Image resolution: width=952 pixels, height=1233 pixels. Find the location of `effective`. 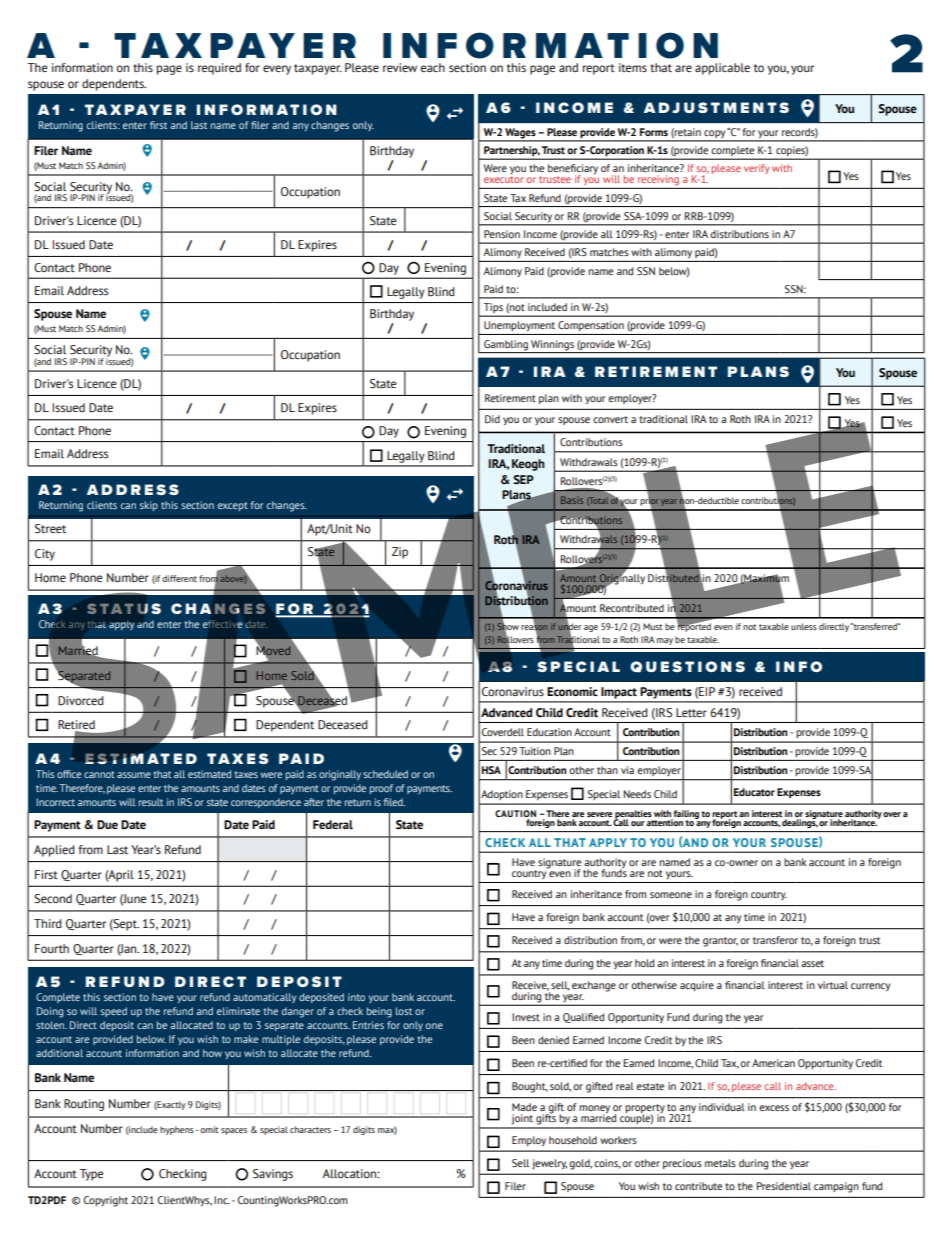

effective is located at coordinates (222, 624).
